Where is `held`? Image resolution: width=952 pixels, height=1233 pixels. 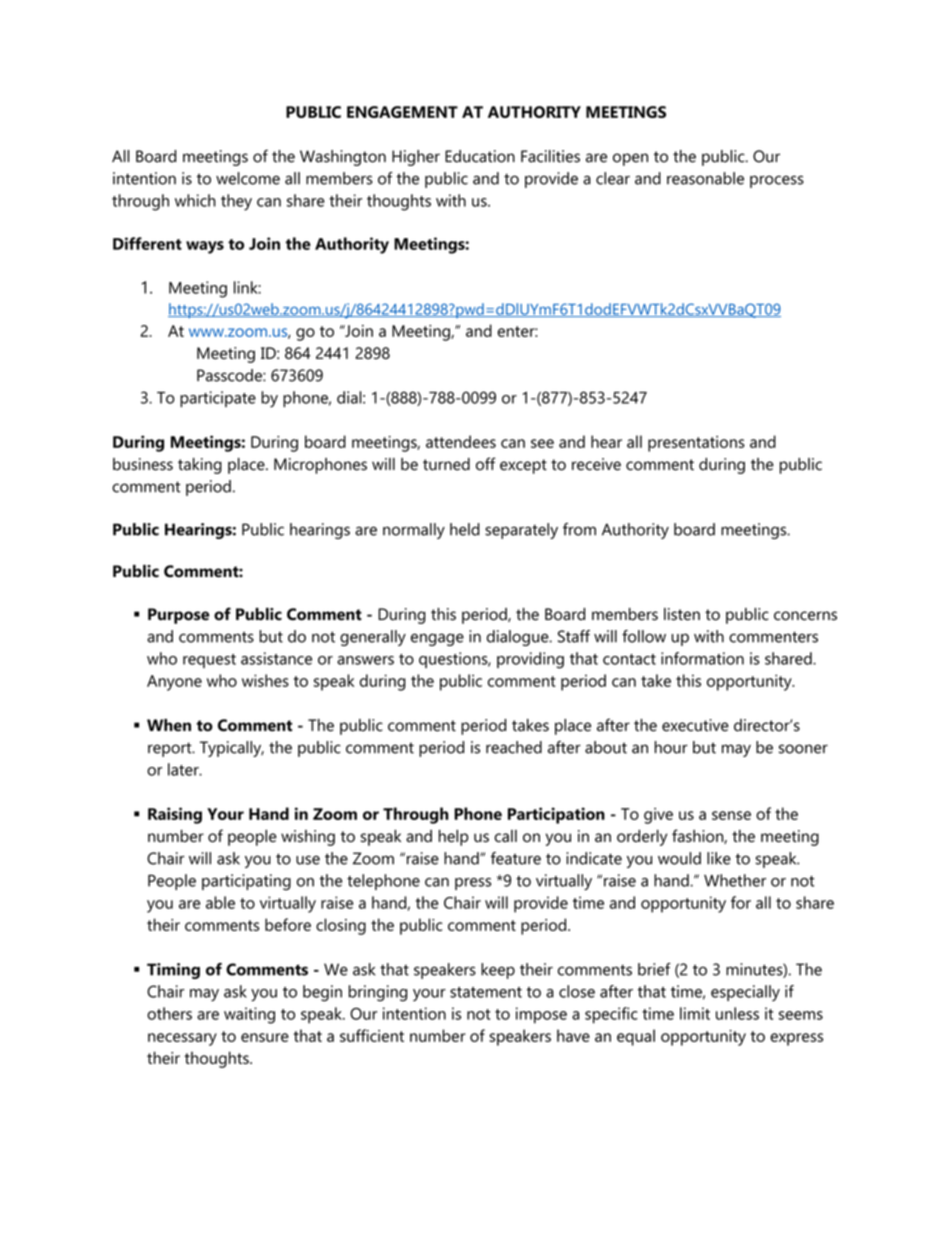 held is located at coordinates (465, 529).
